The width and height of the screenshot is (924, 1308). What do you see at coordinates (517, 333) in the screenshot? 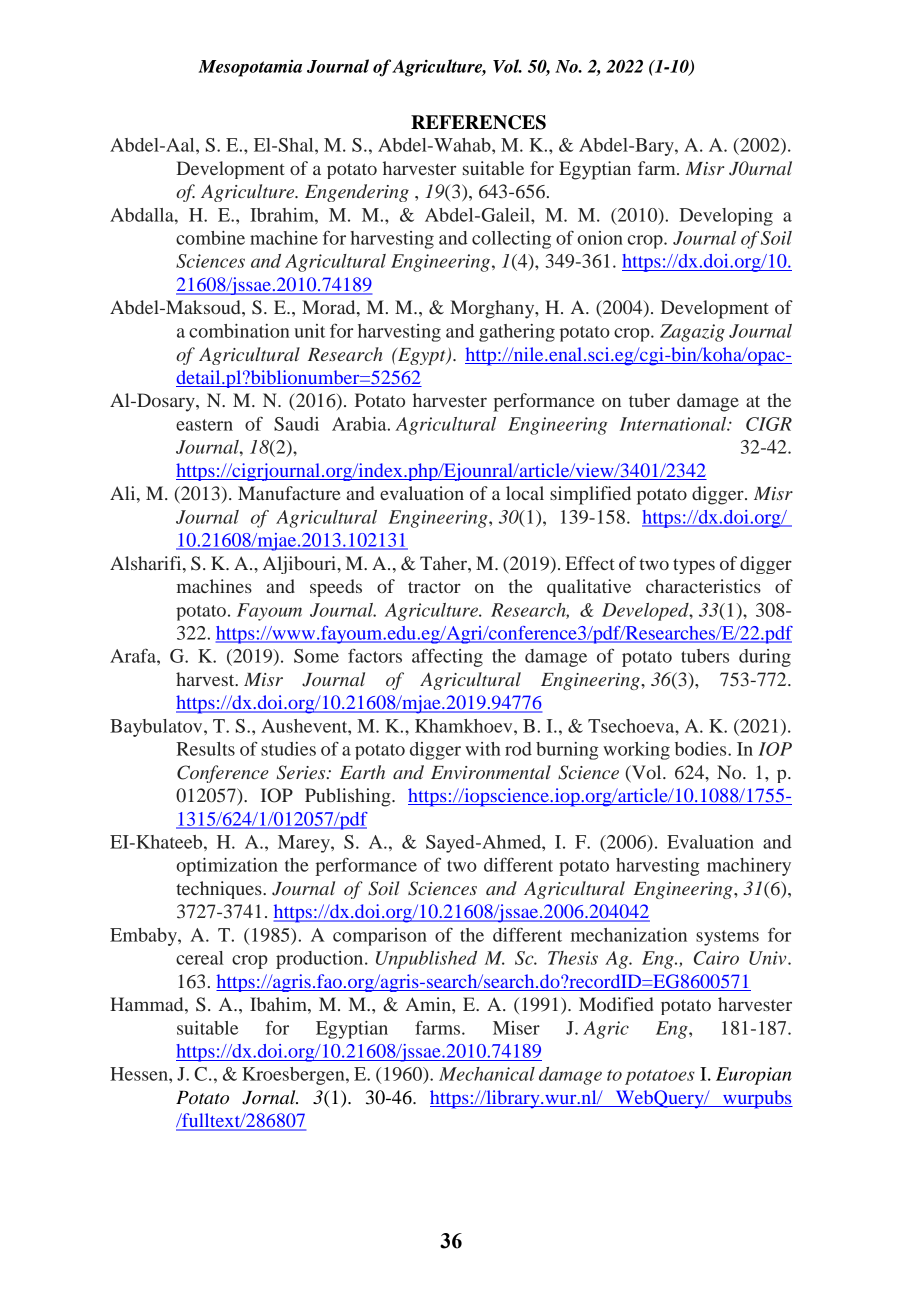
I see `gathering` at bounding box center [517, 333].
